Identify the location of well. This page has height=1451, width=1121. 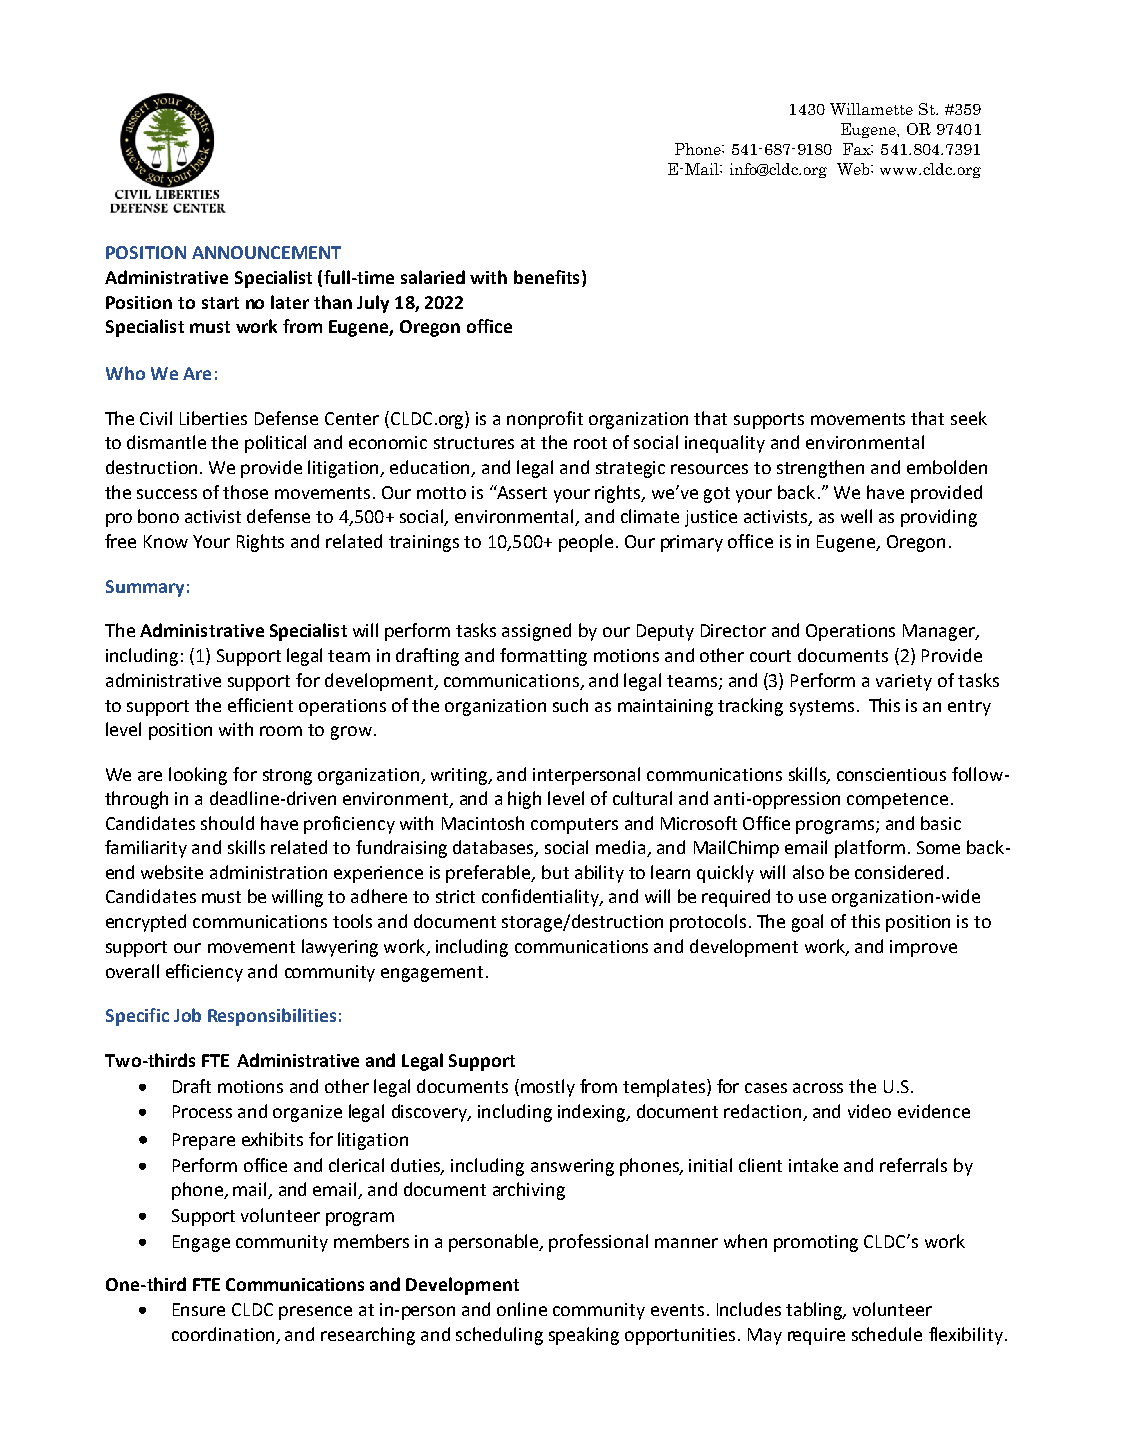
(856, 516).
